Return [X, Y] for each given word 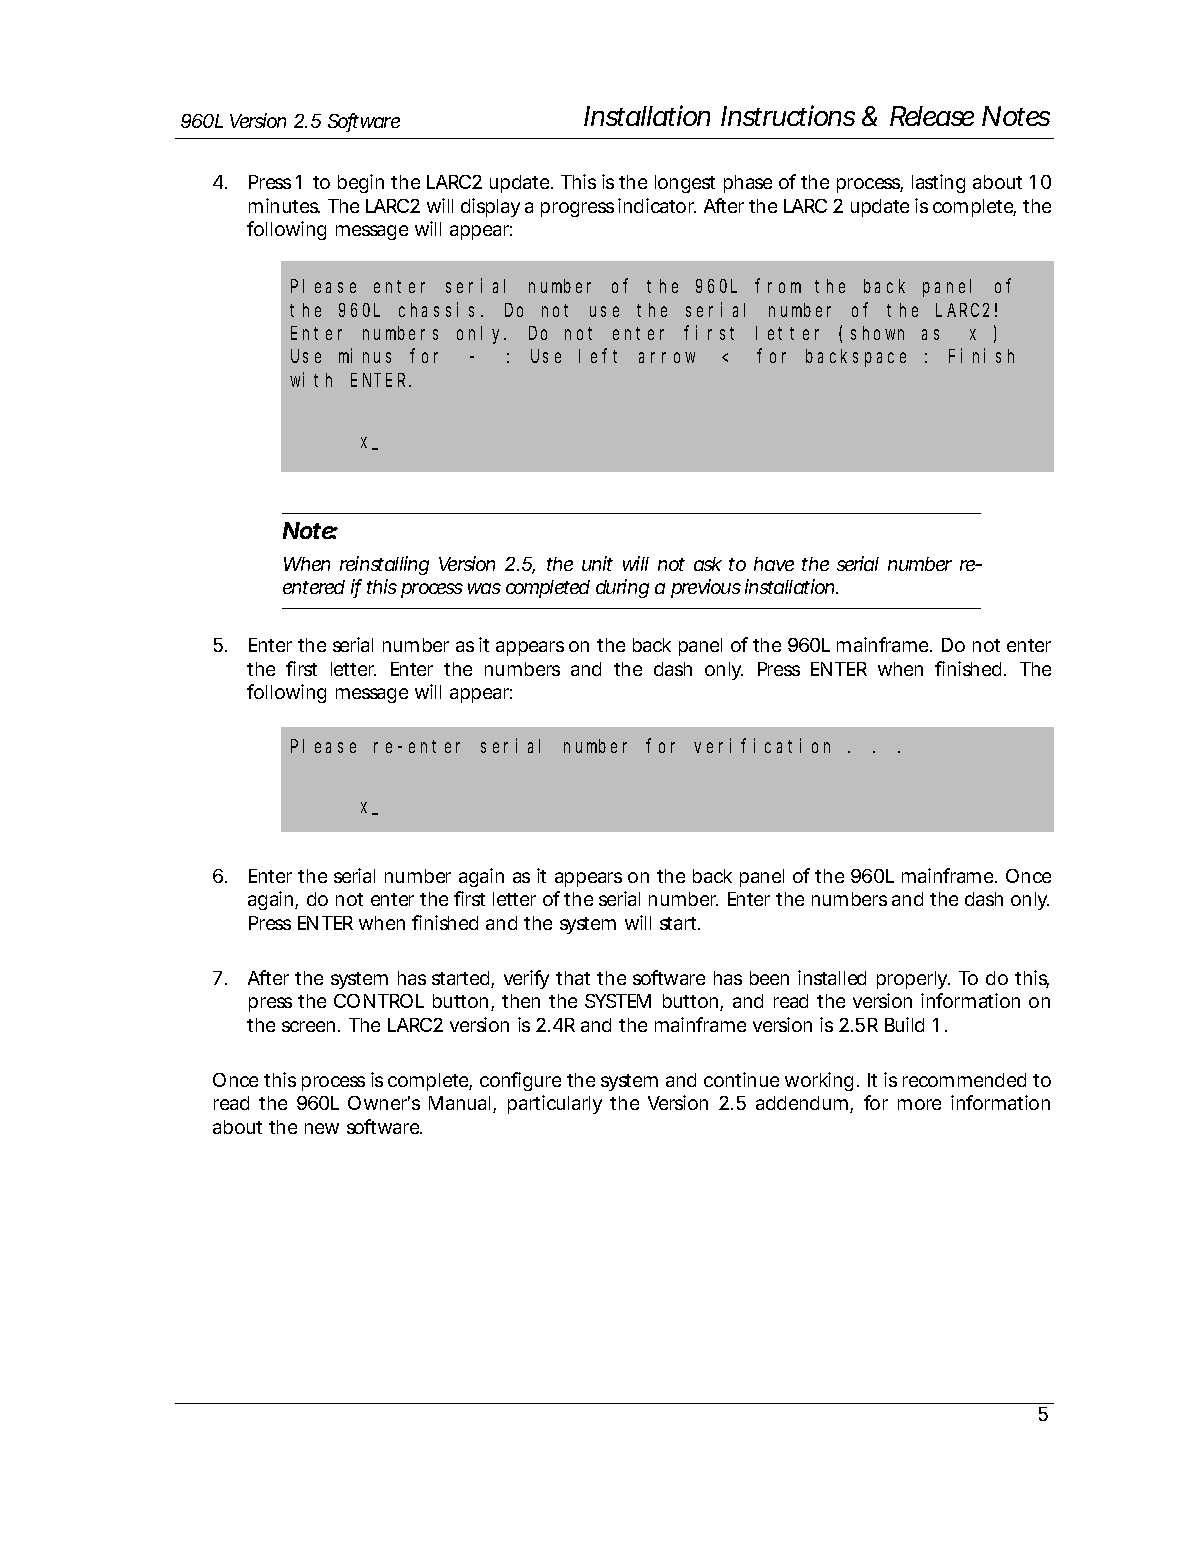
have [774, 564]
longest [685, 184]
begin [361, 183]
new [322, 1128]
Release [932, 116]
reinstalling [384, 565]
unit [597, 563]
